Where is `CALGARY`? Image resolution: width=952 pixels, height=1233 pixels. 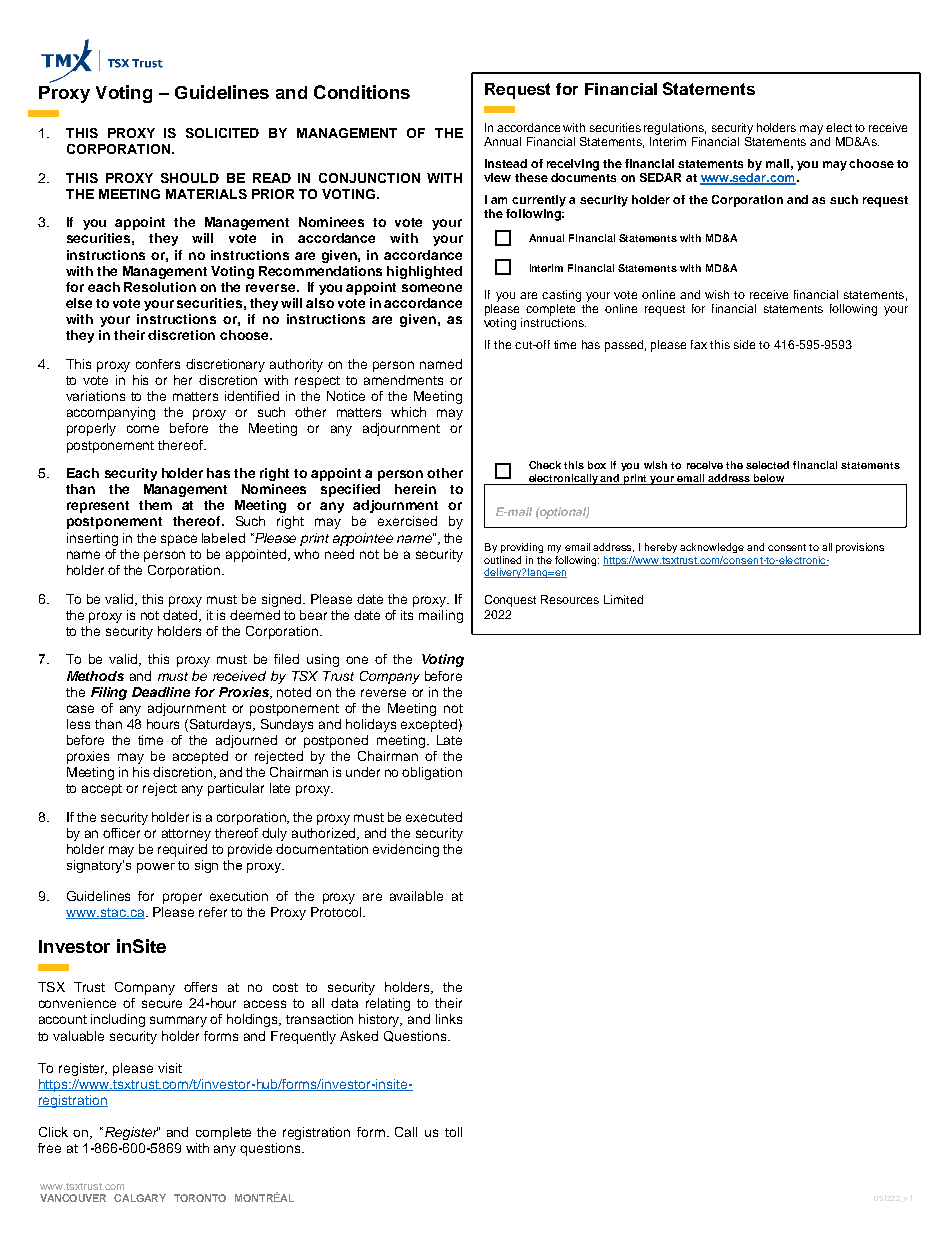 CALGARY is located at coordinates (140, 1198).
